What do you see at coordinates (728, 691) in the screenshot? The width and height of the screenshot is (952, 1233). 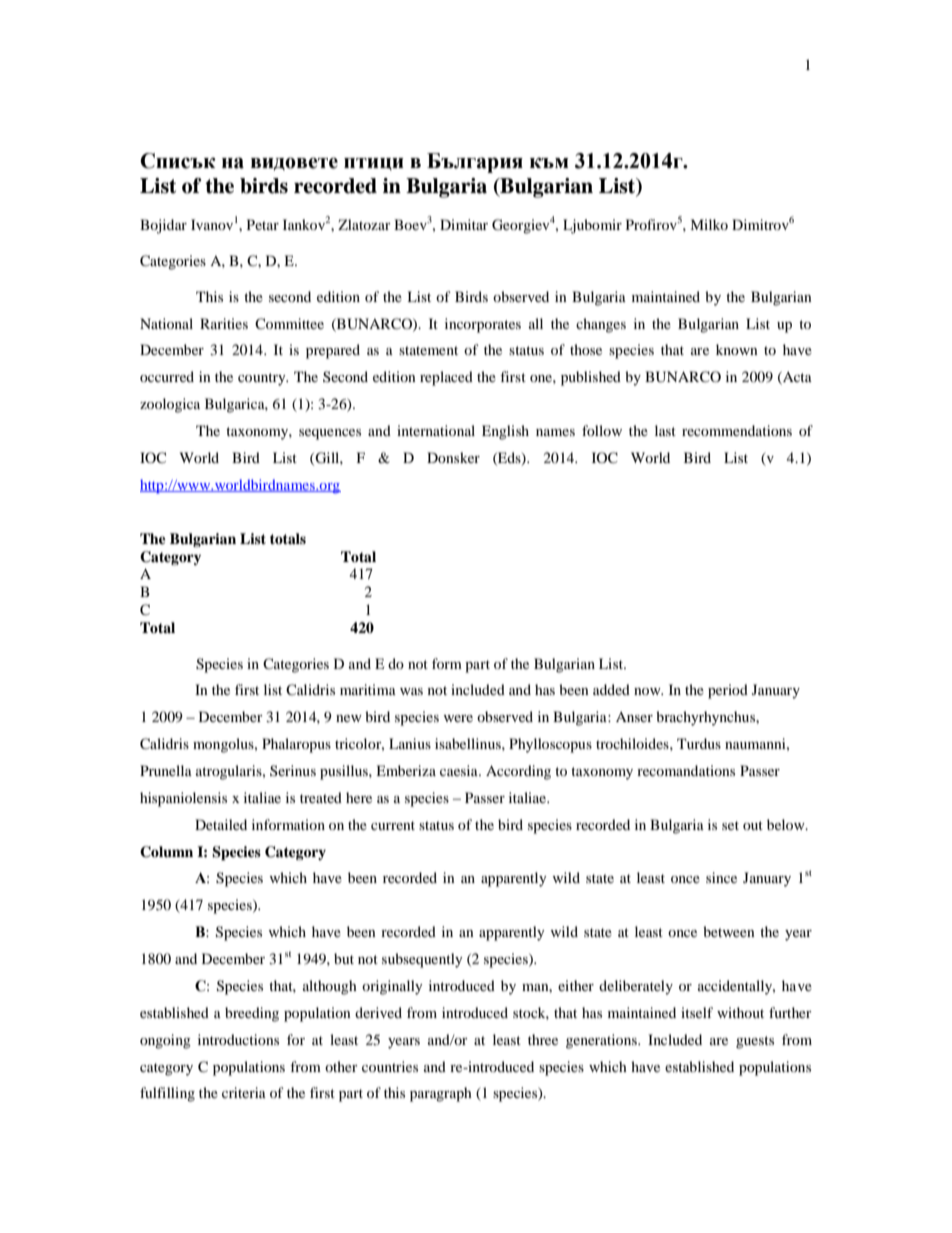 I see `period` at bounding box center [728, 691].
